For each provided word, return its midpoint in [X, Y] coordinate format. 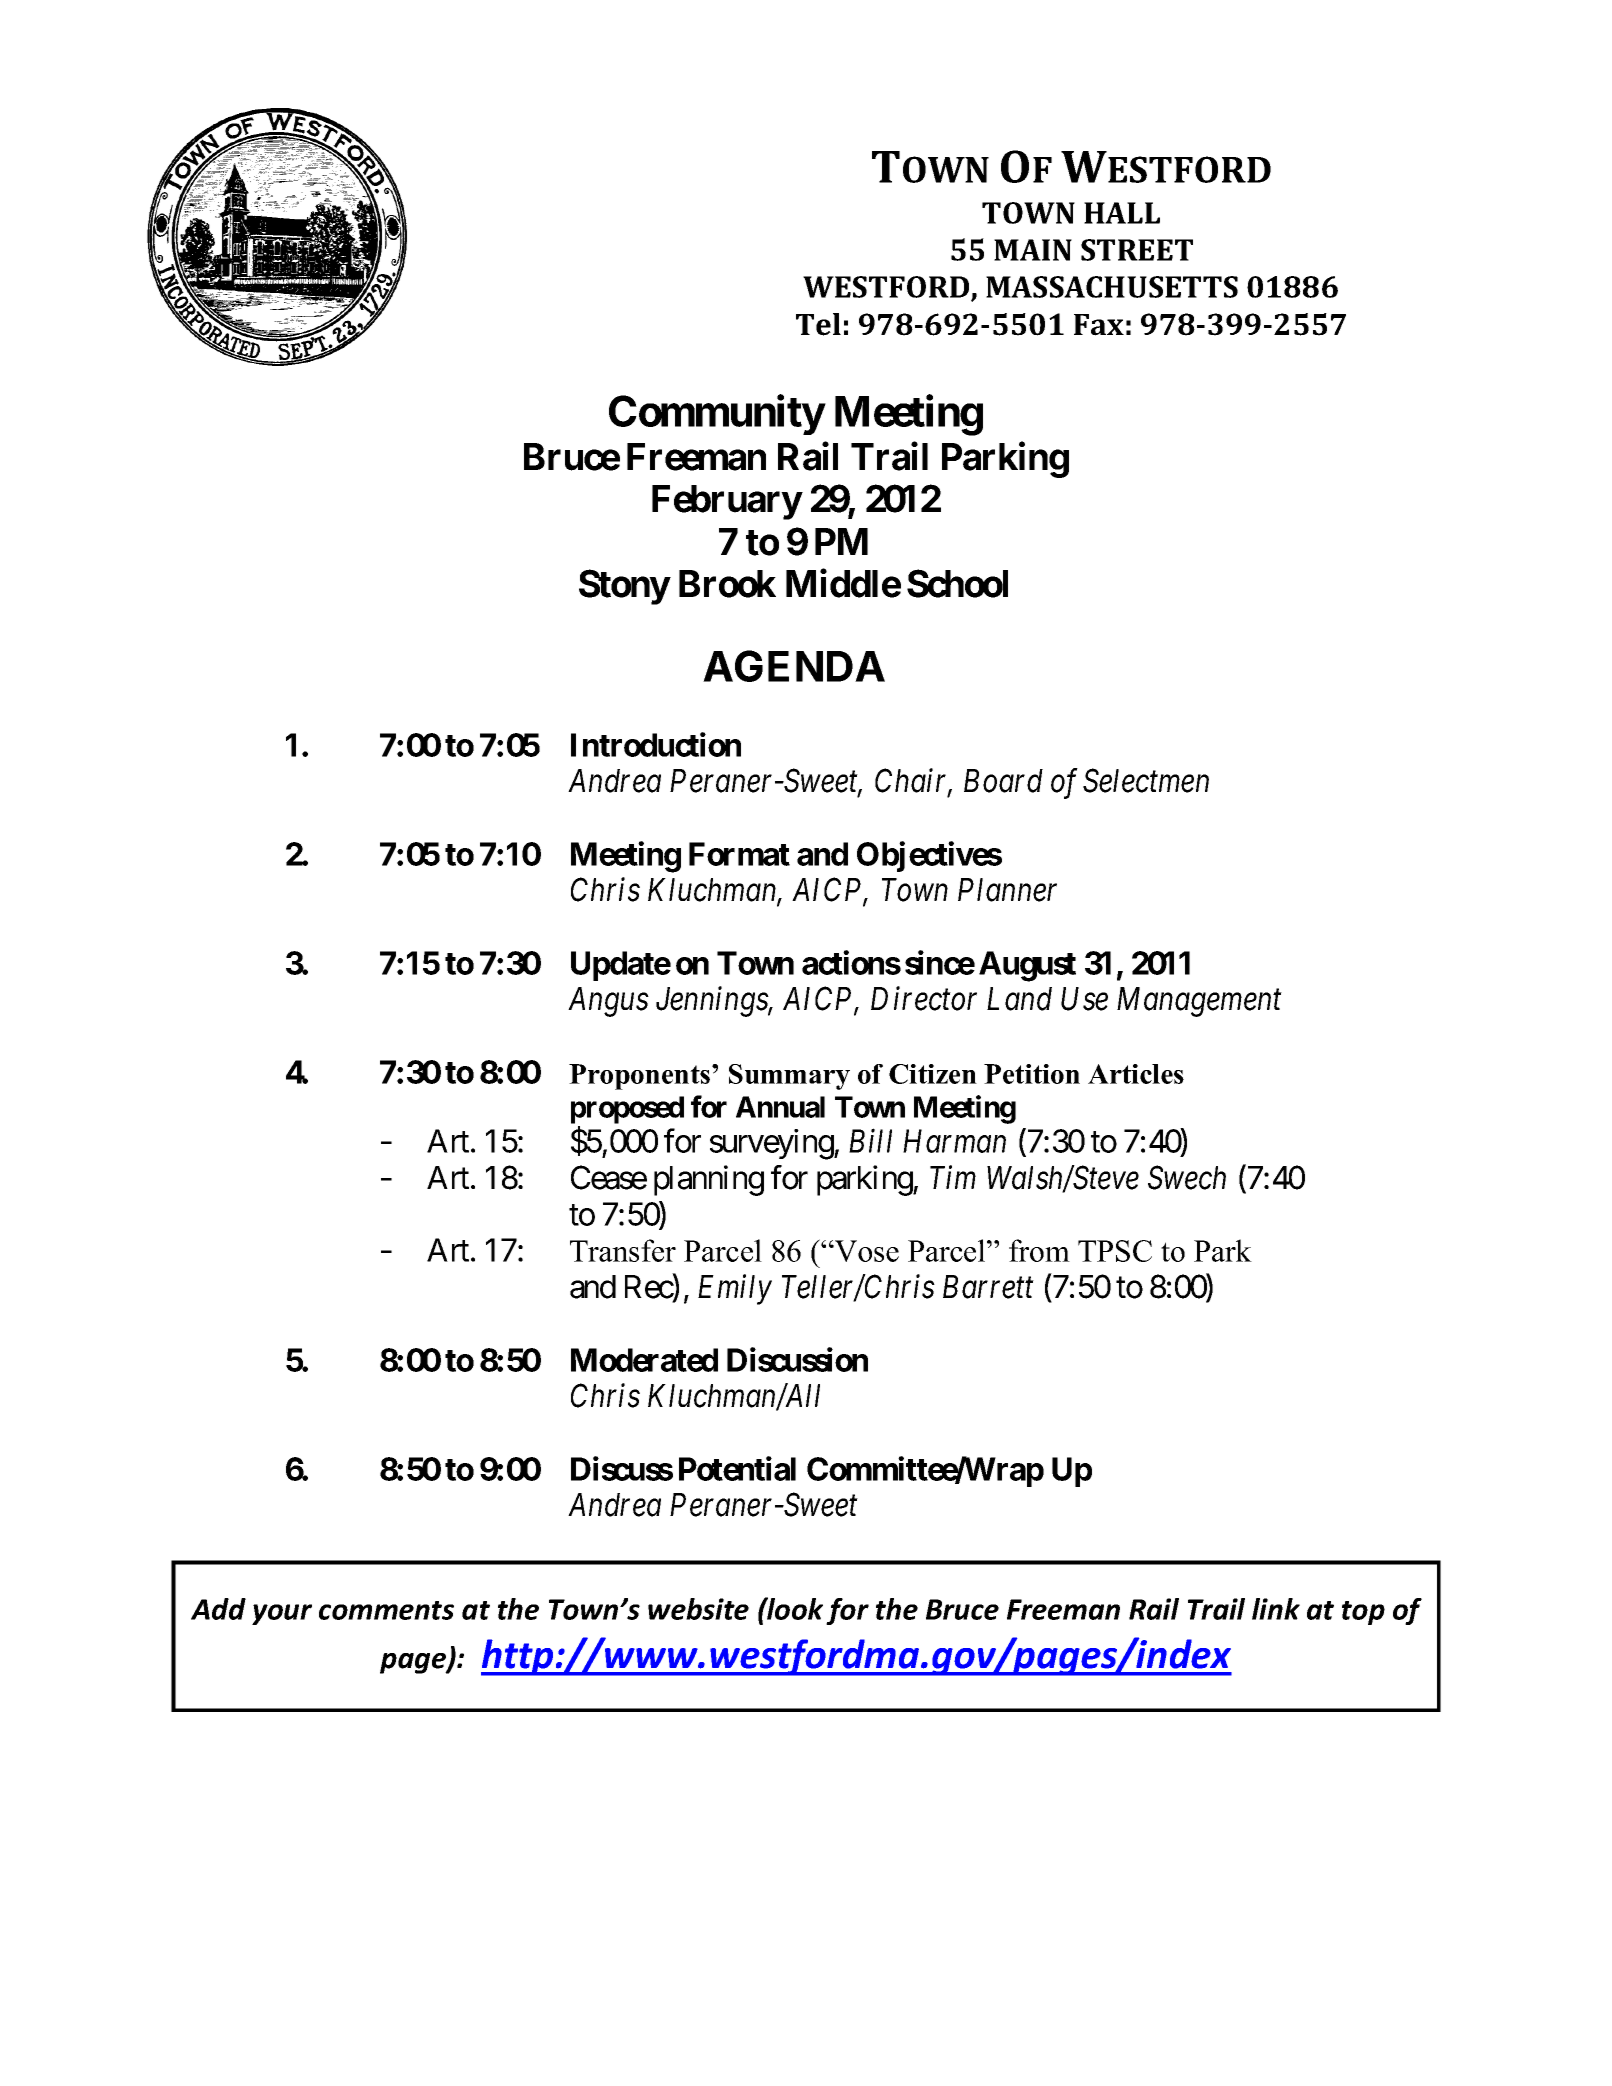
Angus [608, 1002]
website [698, 1609]
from [1039, 1250]
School [957, 583]
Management [1199, 1002]
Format [739, 854]
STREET [1137, 250]
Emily [735, 1289]
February [727, 502]
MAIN [1033, 250]
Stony [624, 587]
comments [386, 1610]
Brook [727, 584]
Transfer [623, 1250]
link [1276, 1609]
